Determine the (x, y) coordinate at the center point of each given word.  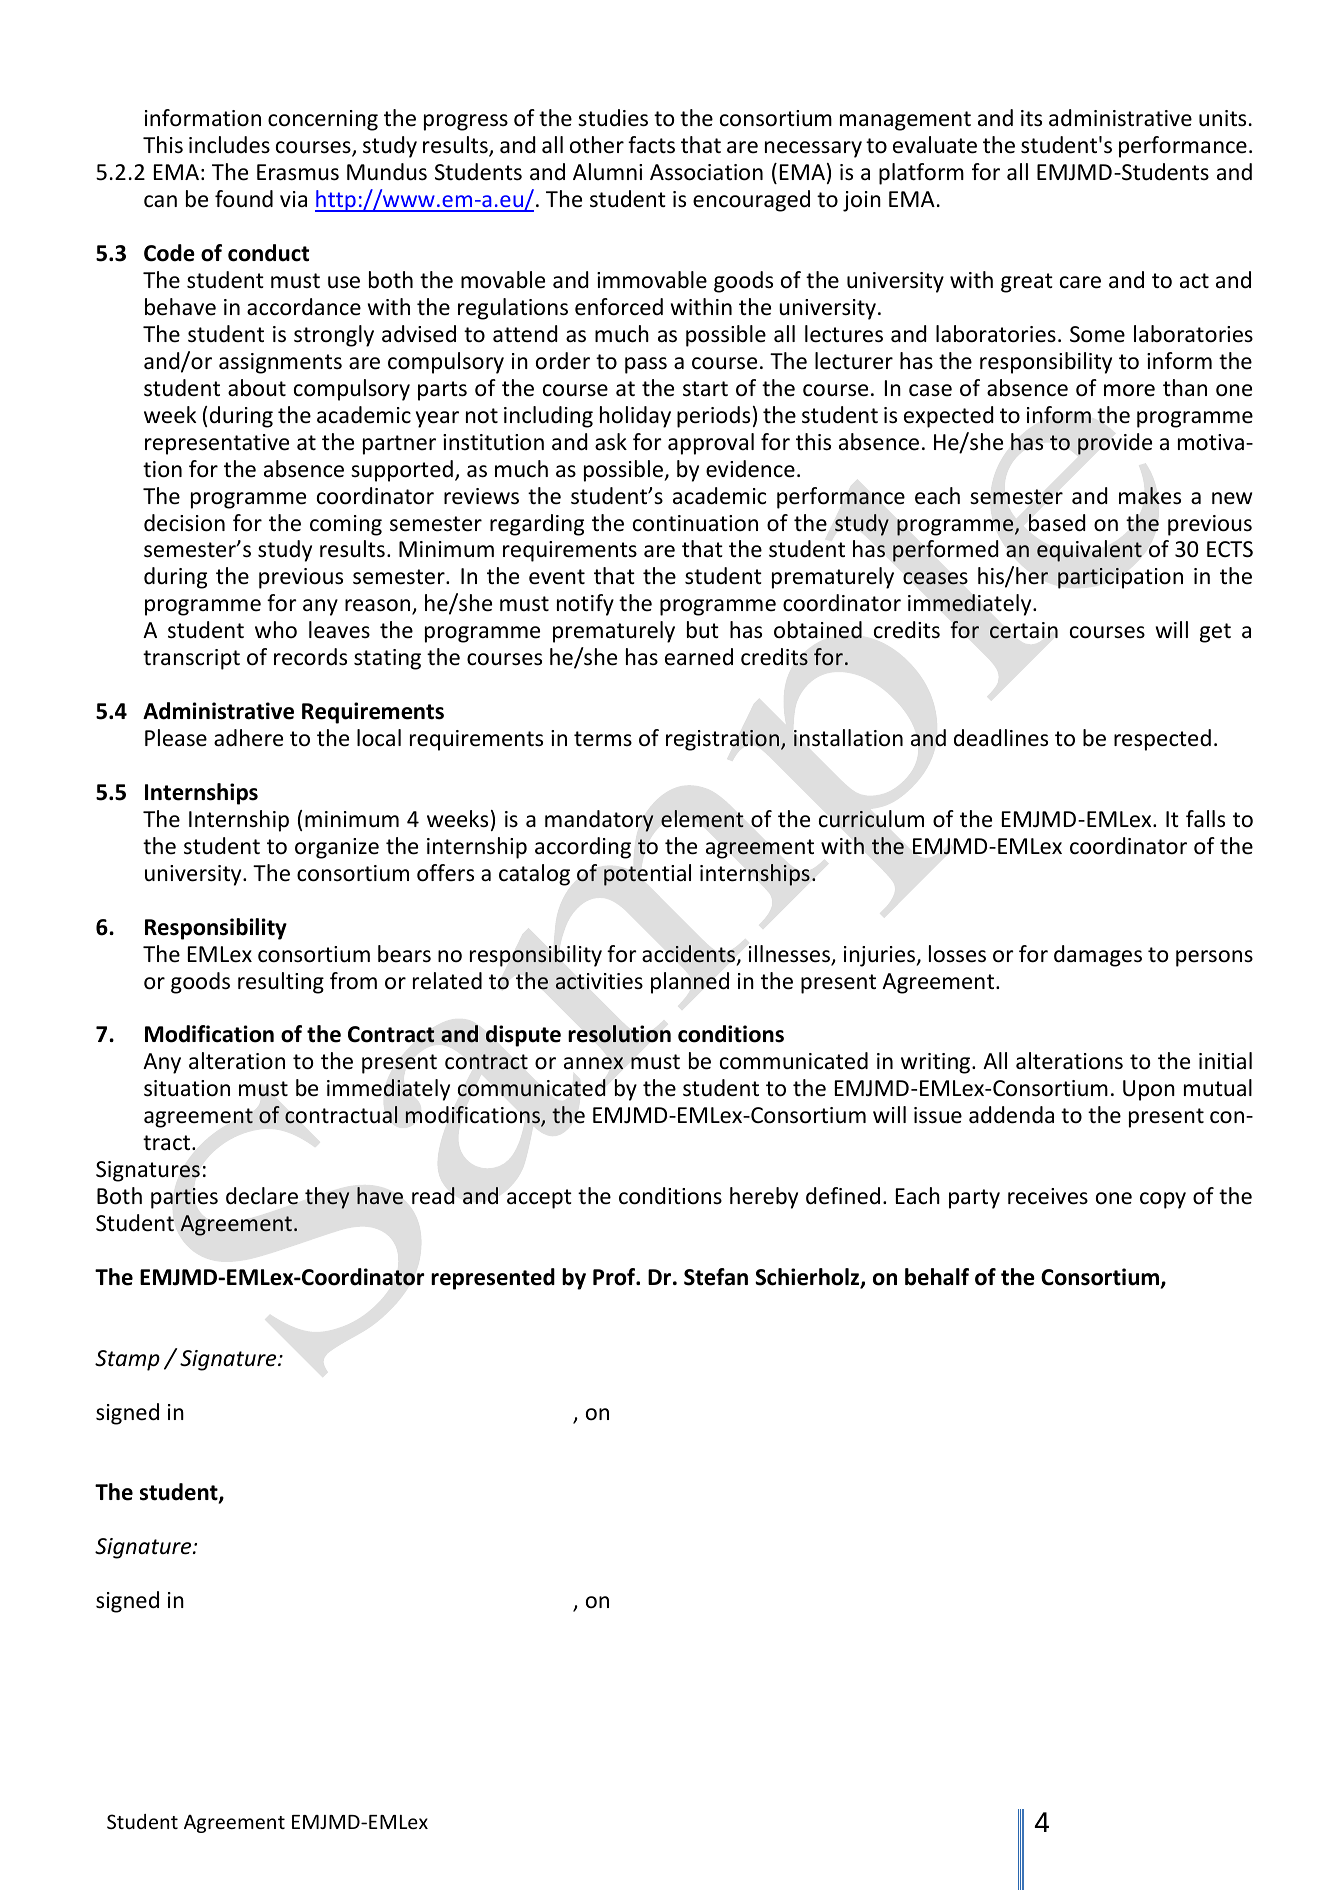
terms (603, 739)
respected (1162, 740)
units (1222, 118)
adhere (248, 738)
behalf (937, 1277)
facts (651, 145)
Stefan (716, 1277)
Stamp (127, 1360)
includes (229, 145)
